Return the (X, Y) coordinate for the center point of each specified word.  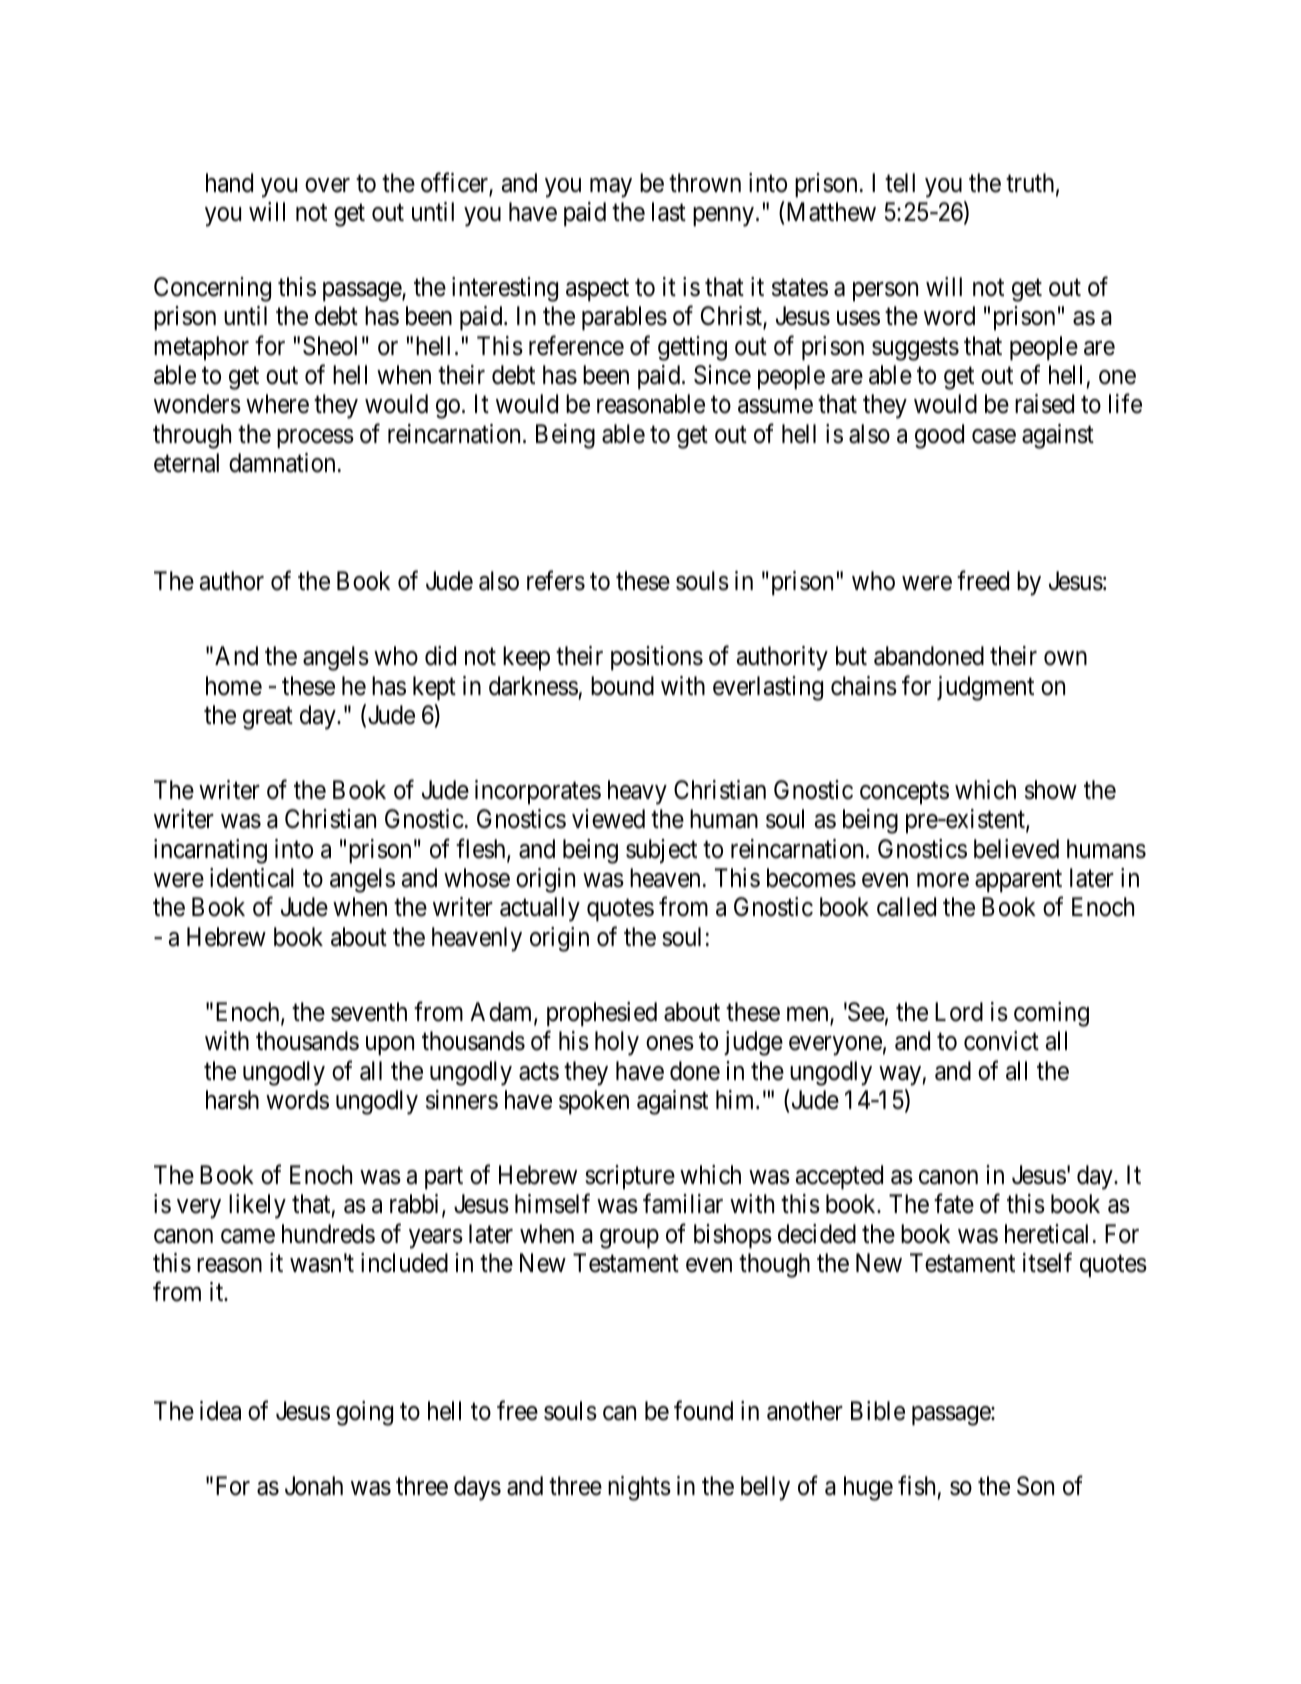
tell (900, 183)
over (327, 185)
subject (661, 851)
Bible (878, 1411)
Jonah (314, 1486)
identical (252, 878)
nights (639, 1488)
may (611, 188)
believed (1016, 849)
